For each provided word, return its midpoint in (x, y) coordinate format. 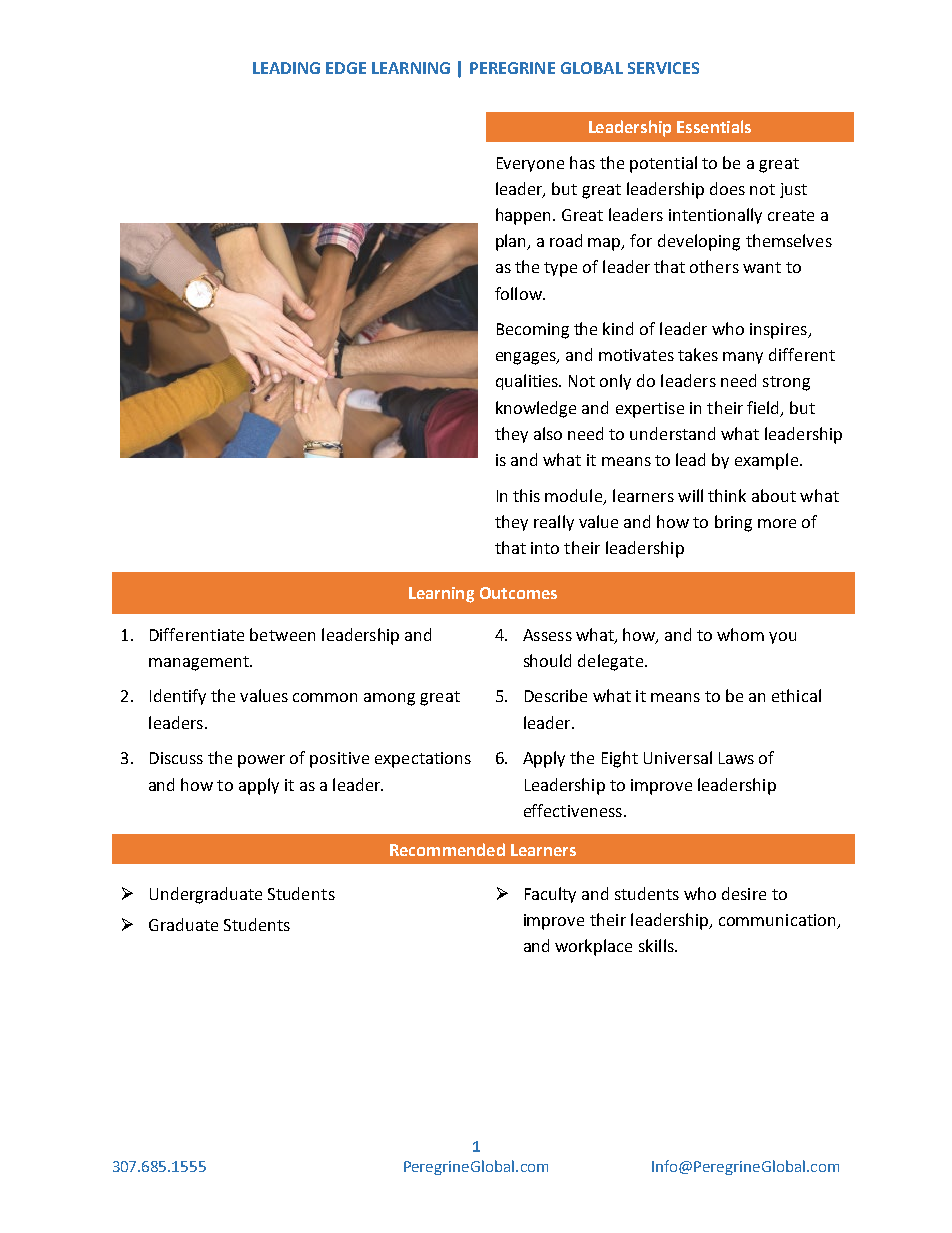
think (727, 495)
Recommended (447, 849)
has (582, 162)
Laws (736, 758)
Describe (556, 695)
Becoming (533, 331)
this (526, 495)
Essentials (714, 126)
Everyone (530, 164)
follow (519, 293)
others (714, 266)
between (282, 634)
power (261, 761)
